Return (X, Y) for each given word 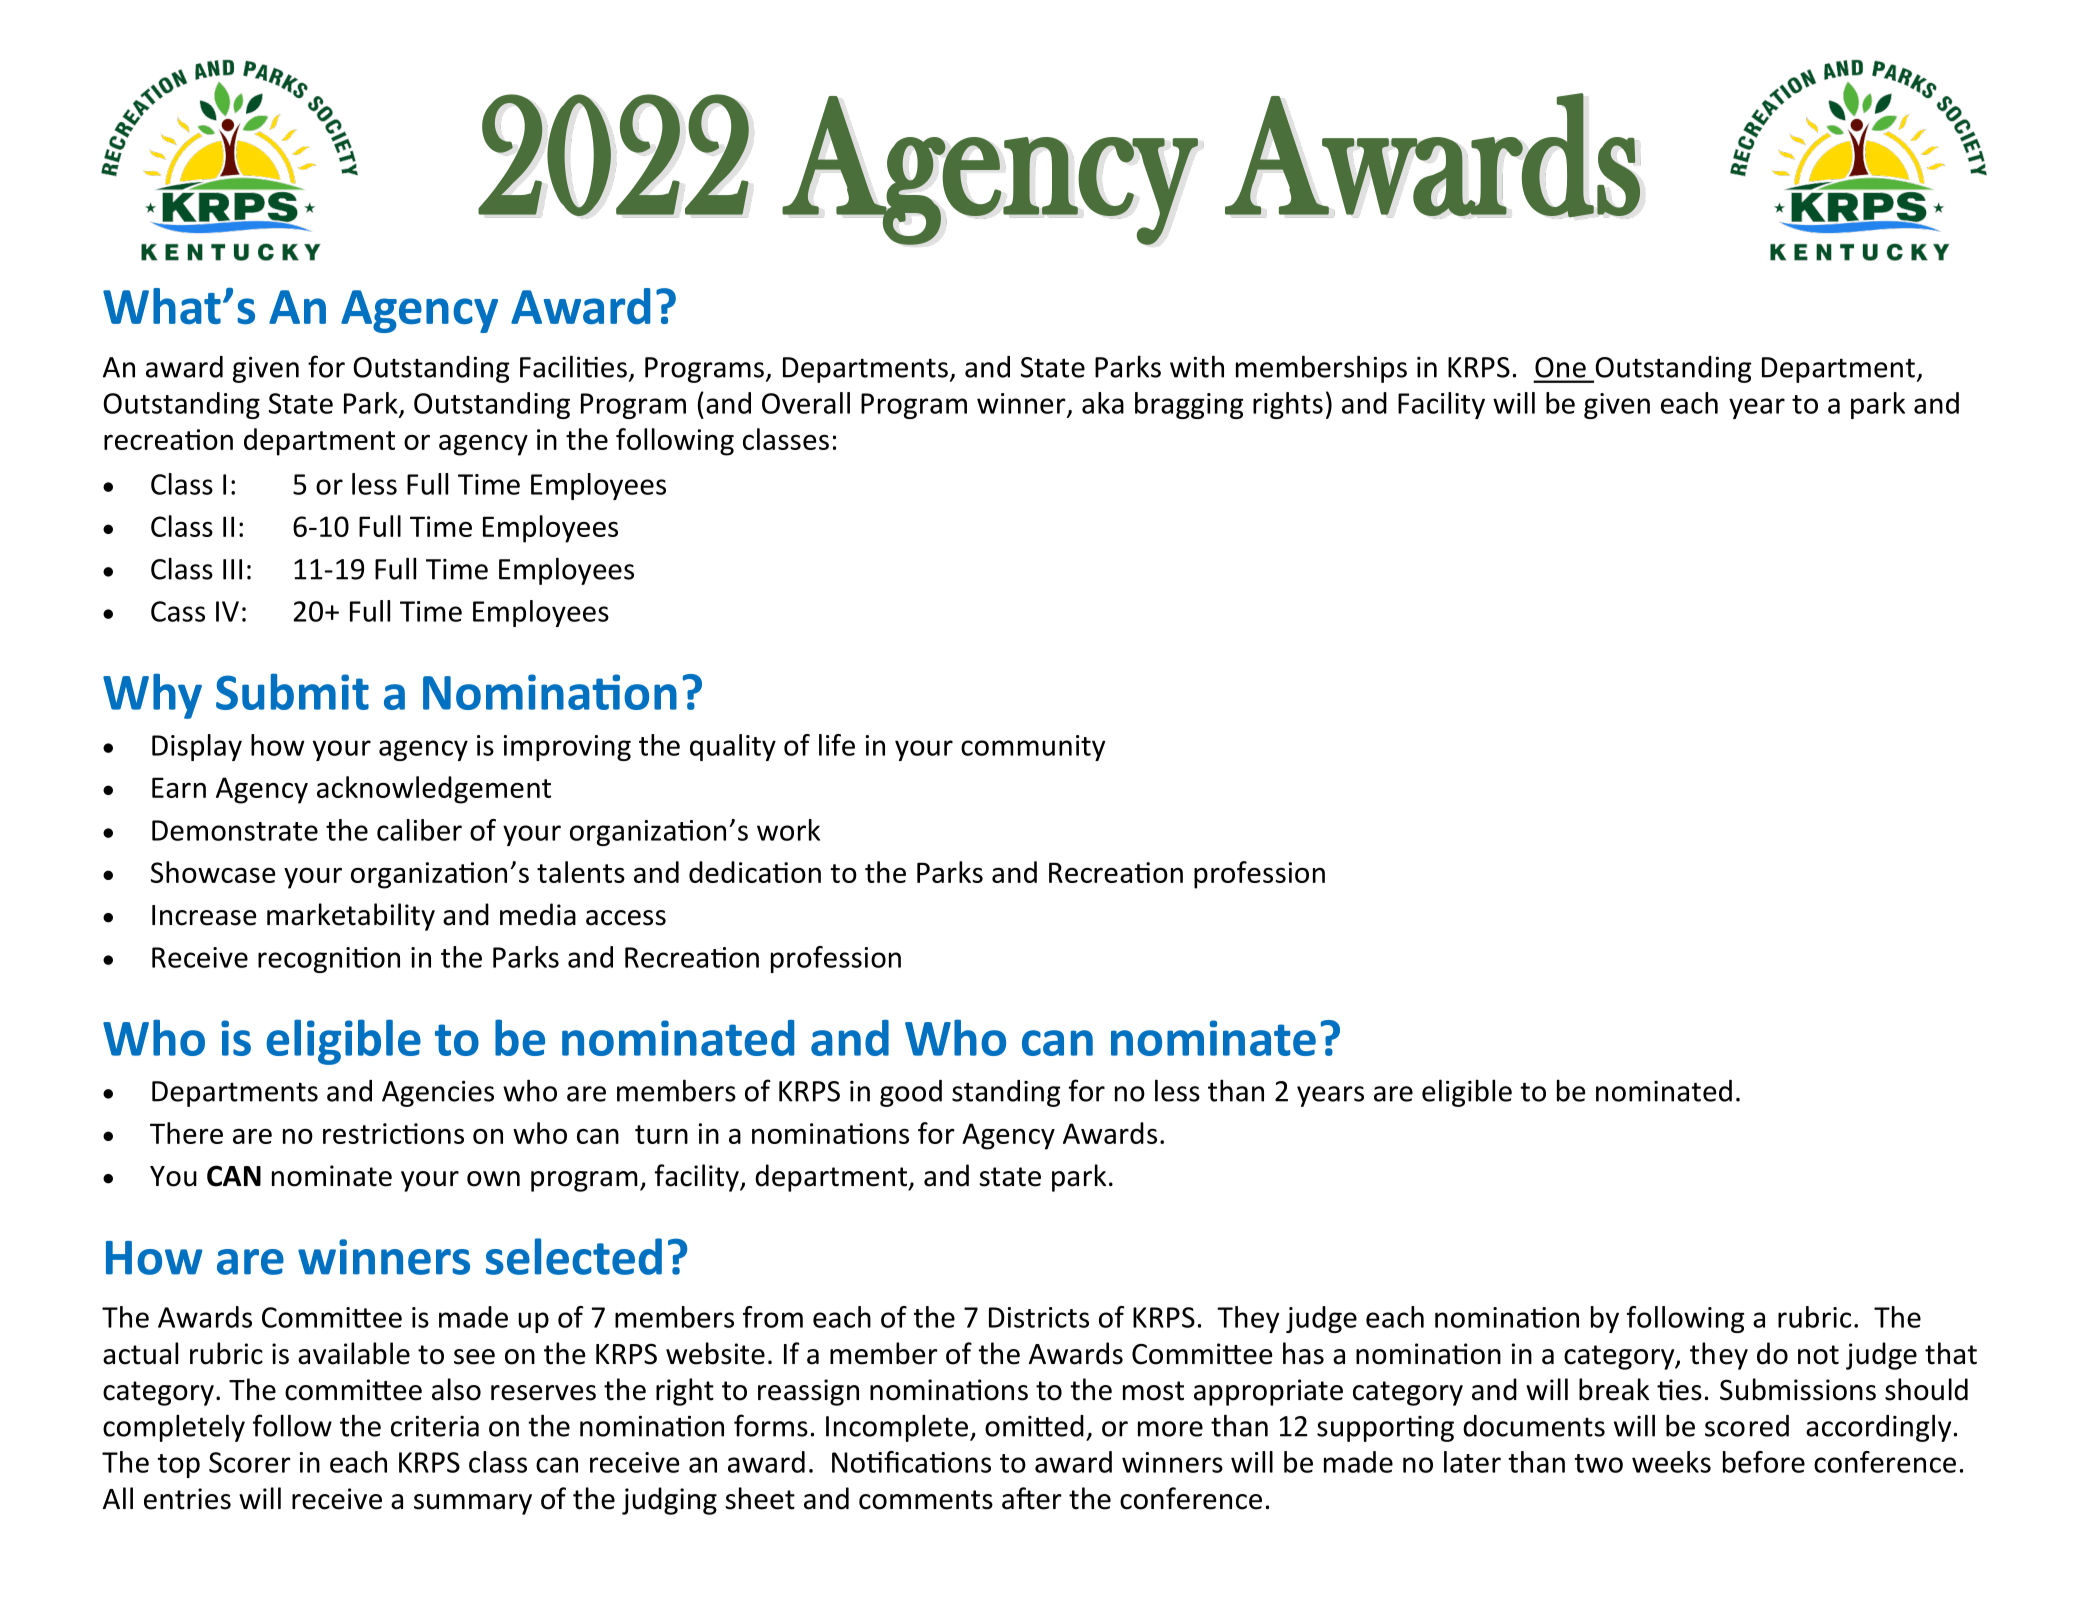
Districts (1039, 1317)
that (1951, 1353)
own (493, 1179)
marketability (351, 917)
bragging (1189, 405)
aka (1103, 403)
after (1032, 1498)
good (911, 1093)
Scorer (250, 1462)
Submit (292, 691)
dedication (755, 872)
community (1033, 748)
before (1764, 1462)
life (837, 745)
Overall (806, 403)
